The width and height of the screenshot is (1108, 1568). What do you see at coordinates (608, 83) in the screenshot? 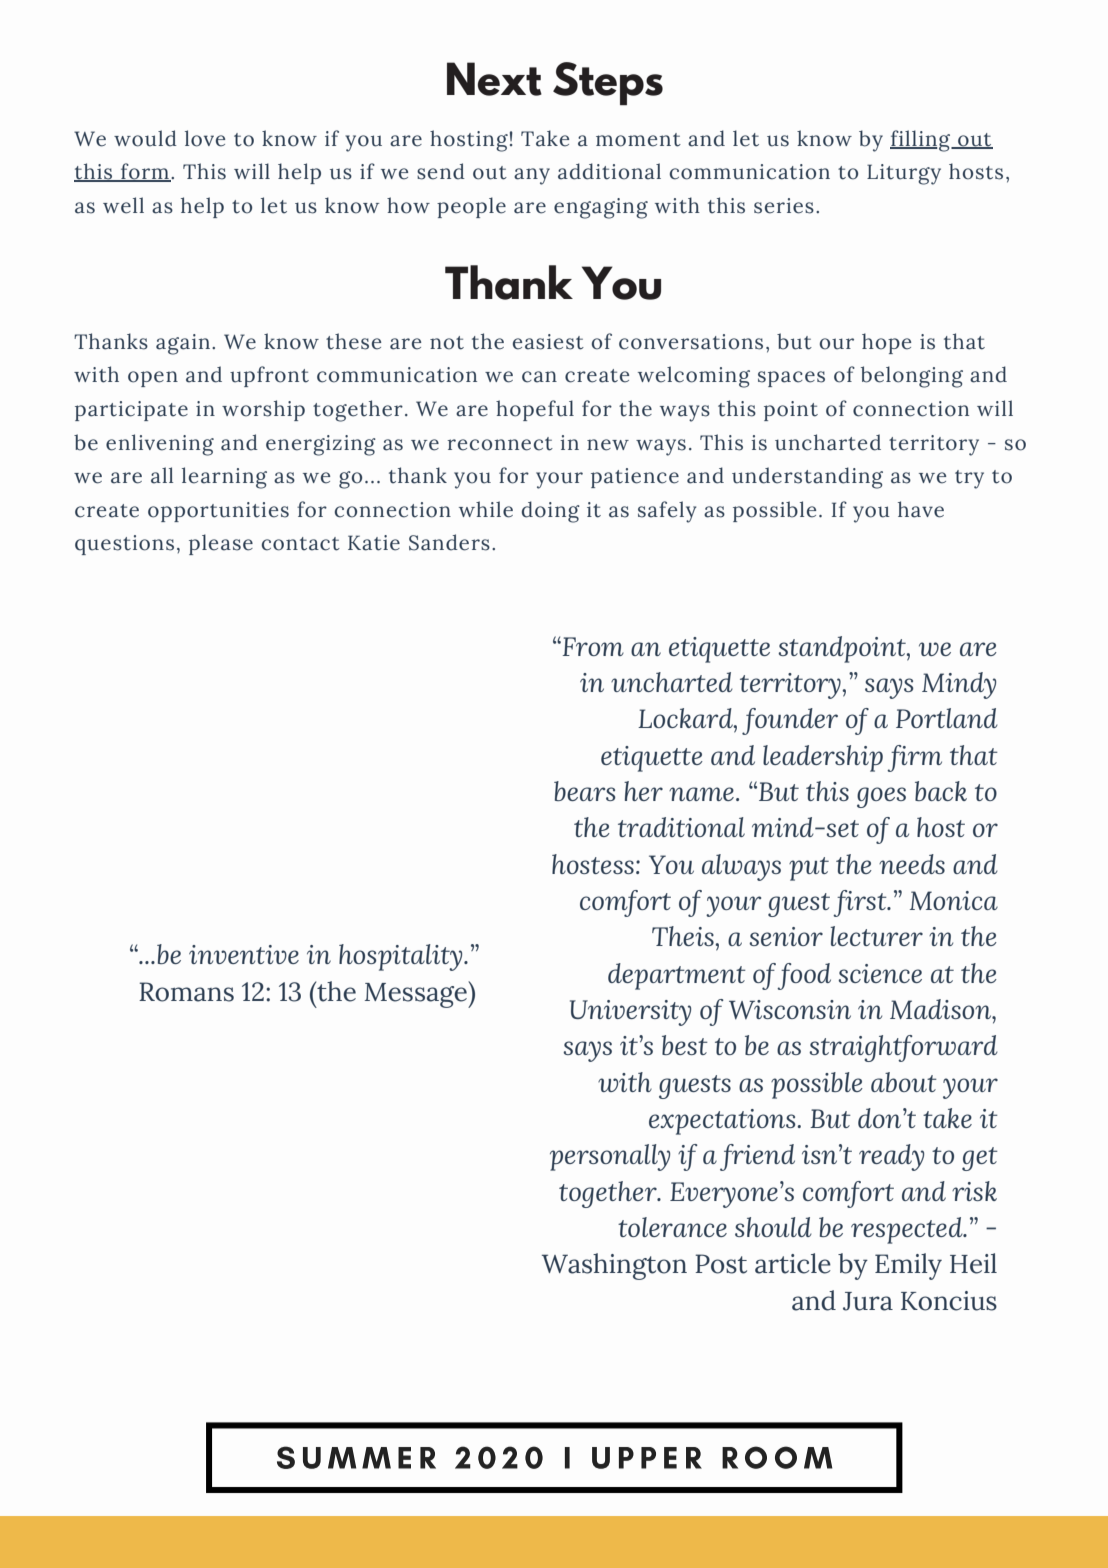
I see `Steps` at bounding box center [608, 83].
